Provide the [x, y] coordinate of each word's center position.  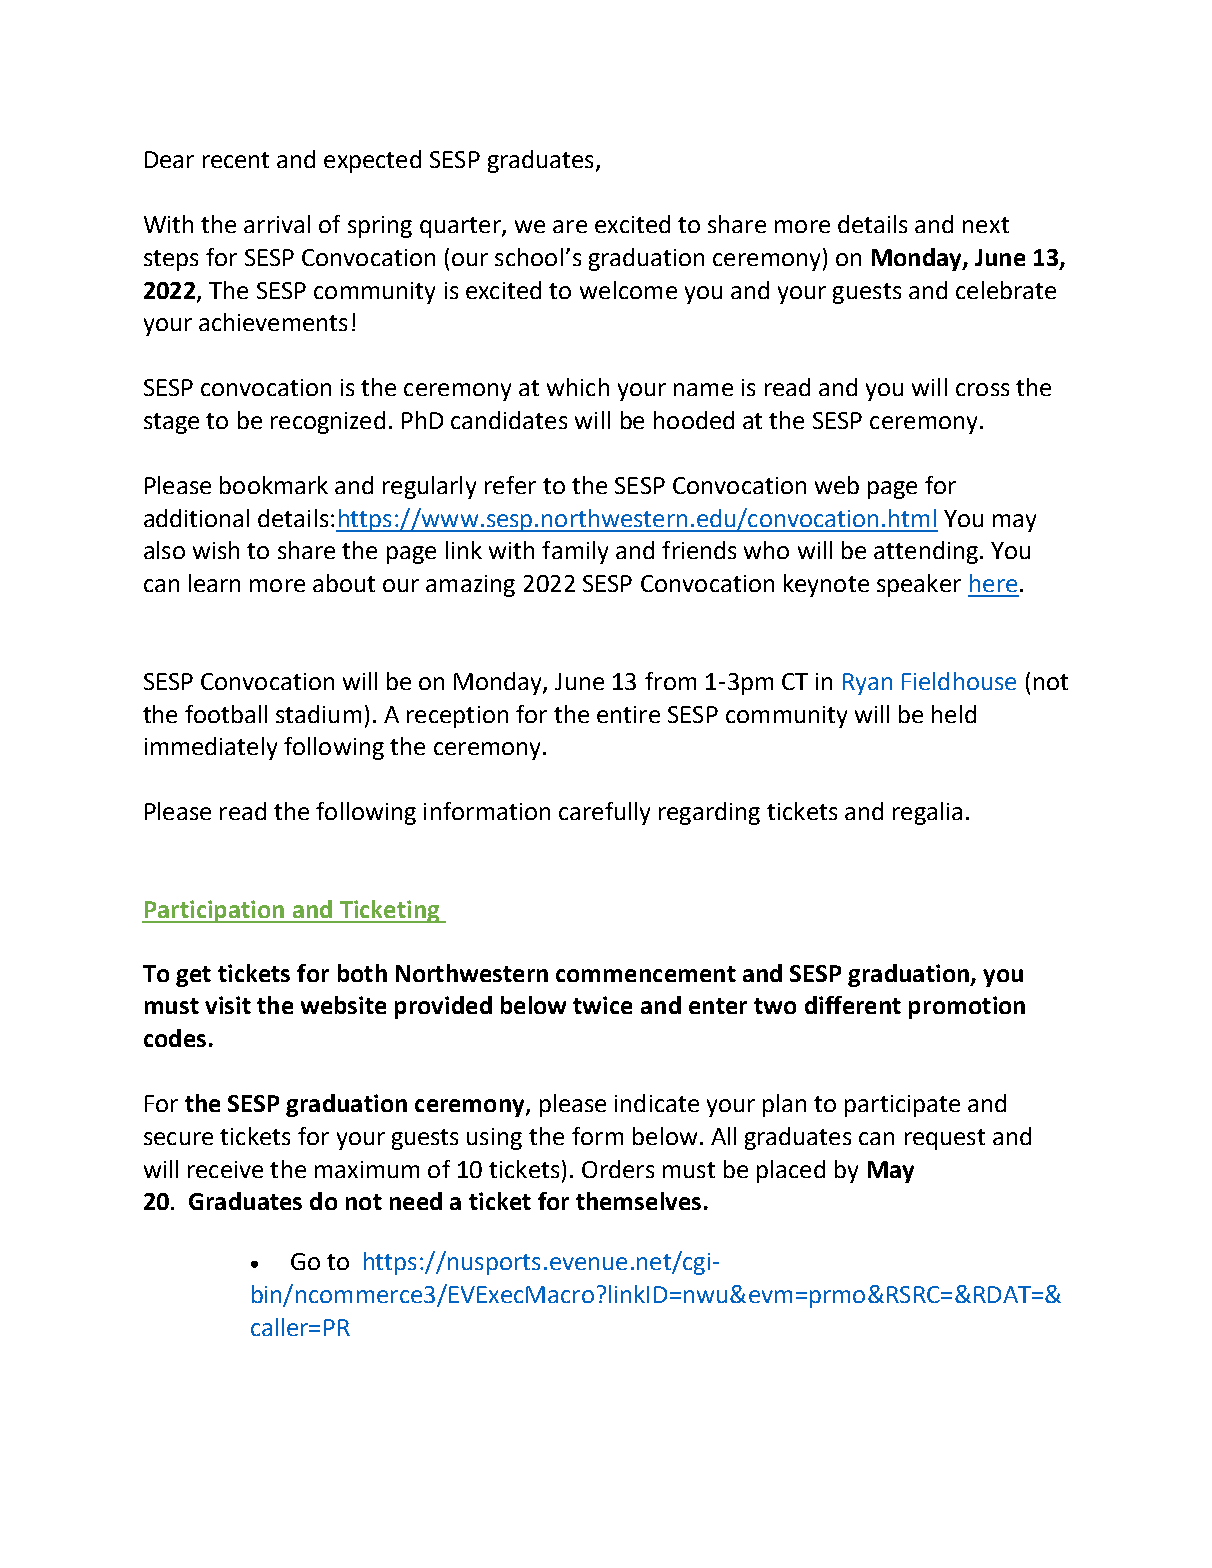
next [986, 225]
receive [225, 1169]
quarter [461, 227]
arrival [277, 224]
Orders [618, 1169]
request [945, 1139]
